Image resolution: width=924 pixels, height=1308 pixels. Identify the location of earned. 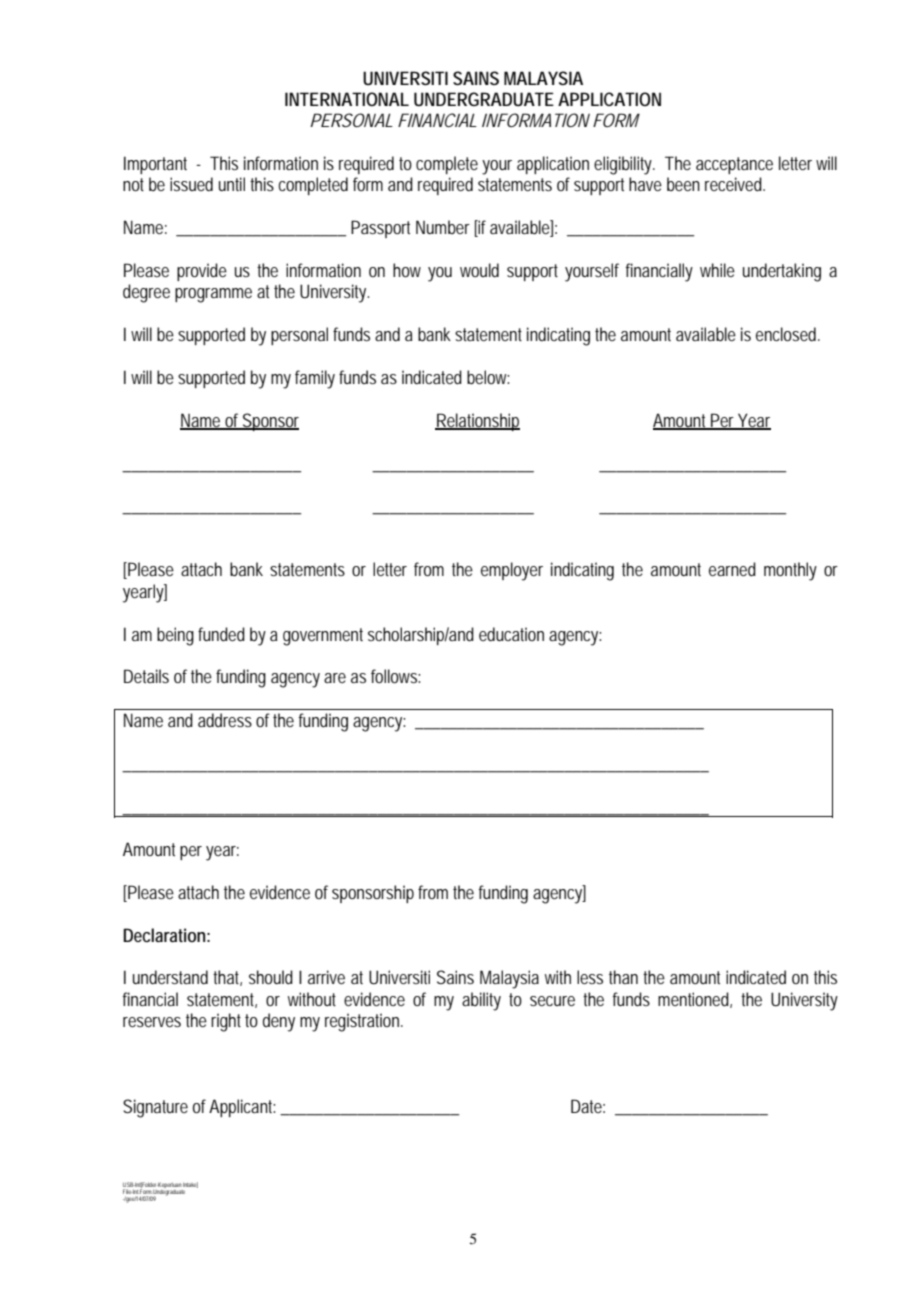
(732, 569).
